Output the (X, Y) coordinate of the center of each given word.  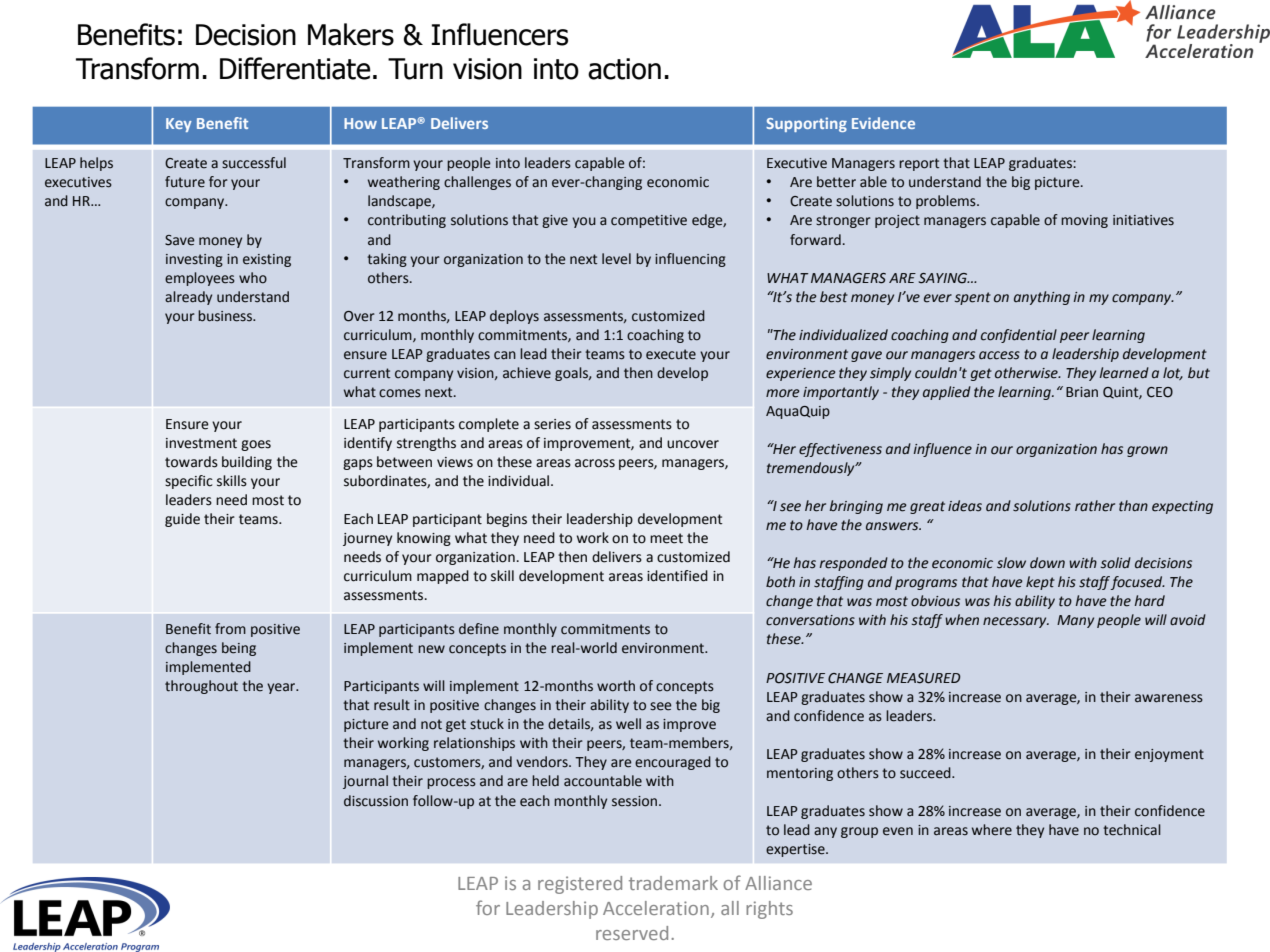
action (624, 69)
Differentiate (295, 68)
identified (677, 576)
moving (1084, 221)
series (552, 424)
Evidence (883, 123)
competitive (649, 221)
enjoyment (1169, 755)
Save (180, 240)
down (1047, 563)
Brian (1082, 392)
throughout (201, 687)
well (628, 724)
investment (201, 443)
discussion (376, 801)
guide (182, 520)
